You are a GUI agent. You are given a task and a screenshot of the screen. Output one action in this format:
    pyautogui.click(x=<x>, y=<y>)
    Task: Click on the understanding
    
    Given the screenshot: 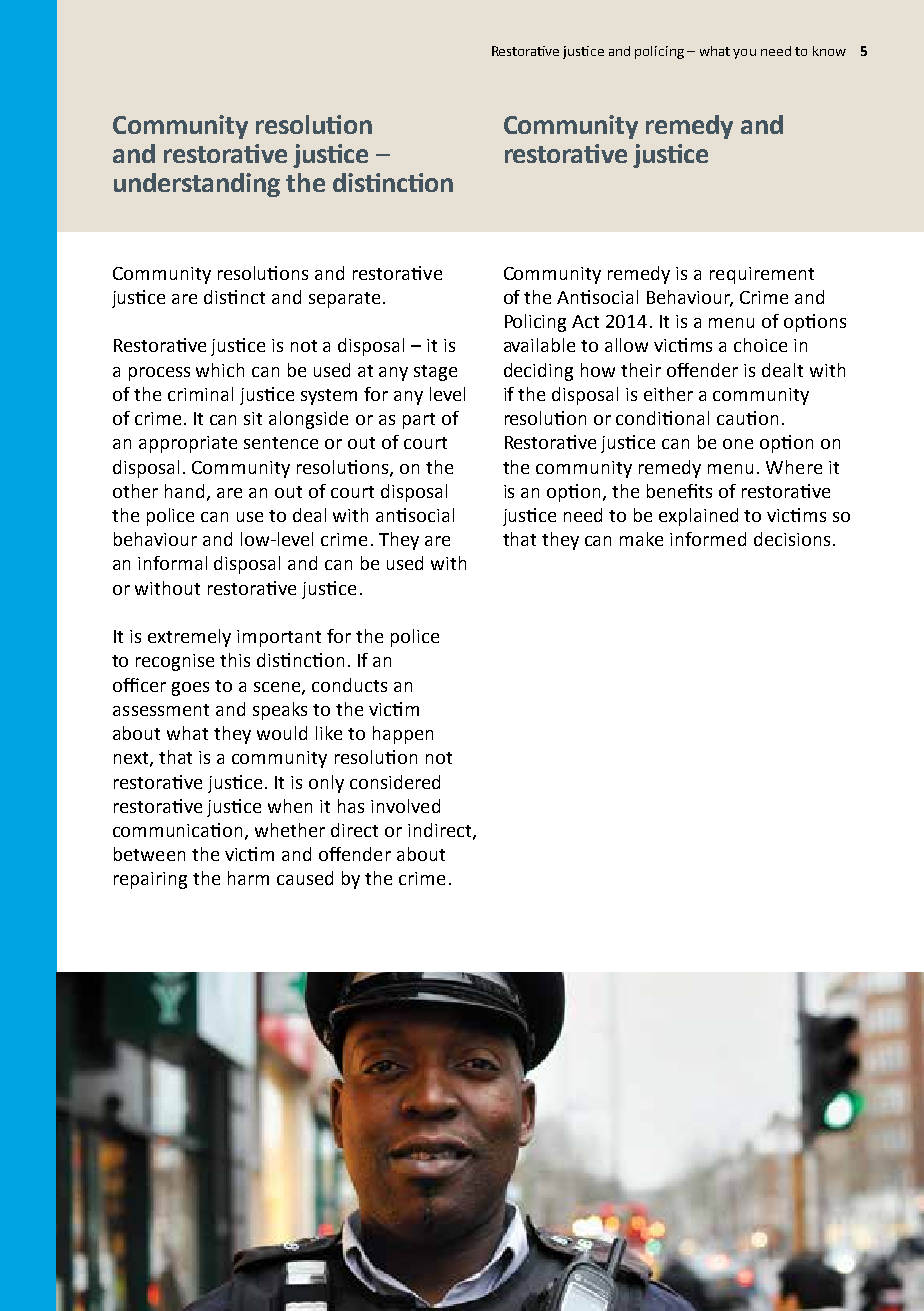 What is the action you would take?
    pyautogui.click(x=197, y=185)
